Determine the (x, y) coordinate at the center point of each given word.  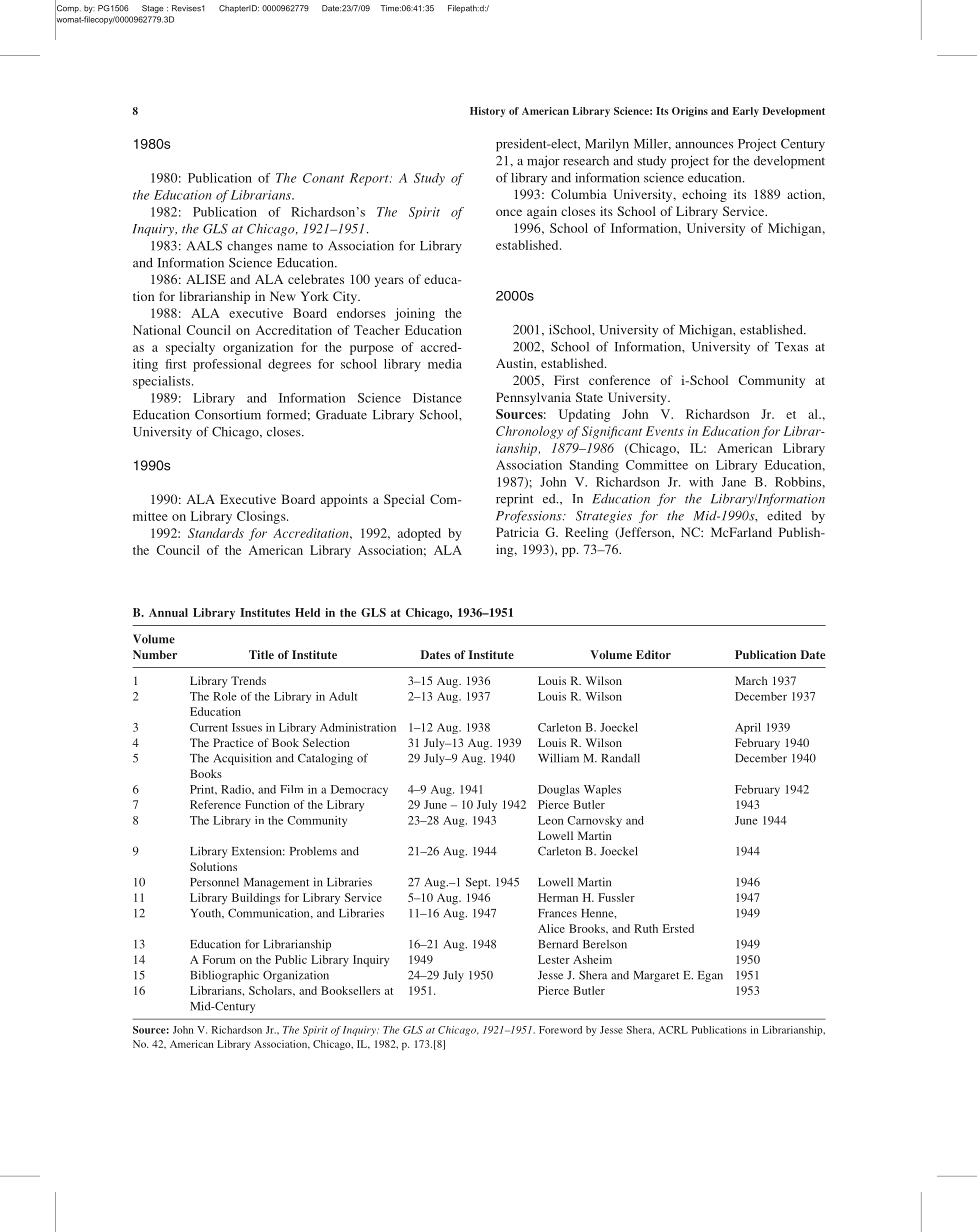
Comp (68, 9)
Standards (216, 533)
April (748, 728)
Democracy (359, 790)
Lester (554, 959)
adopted (419, 534)
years (389, 282)
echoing (704, 195)
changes (249, 247)
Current (209, 727)
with (701, 482)
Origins (690, 112)
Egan (710, 976)
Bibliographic (224, 976)
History (487, 112)
